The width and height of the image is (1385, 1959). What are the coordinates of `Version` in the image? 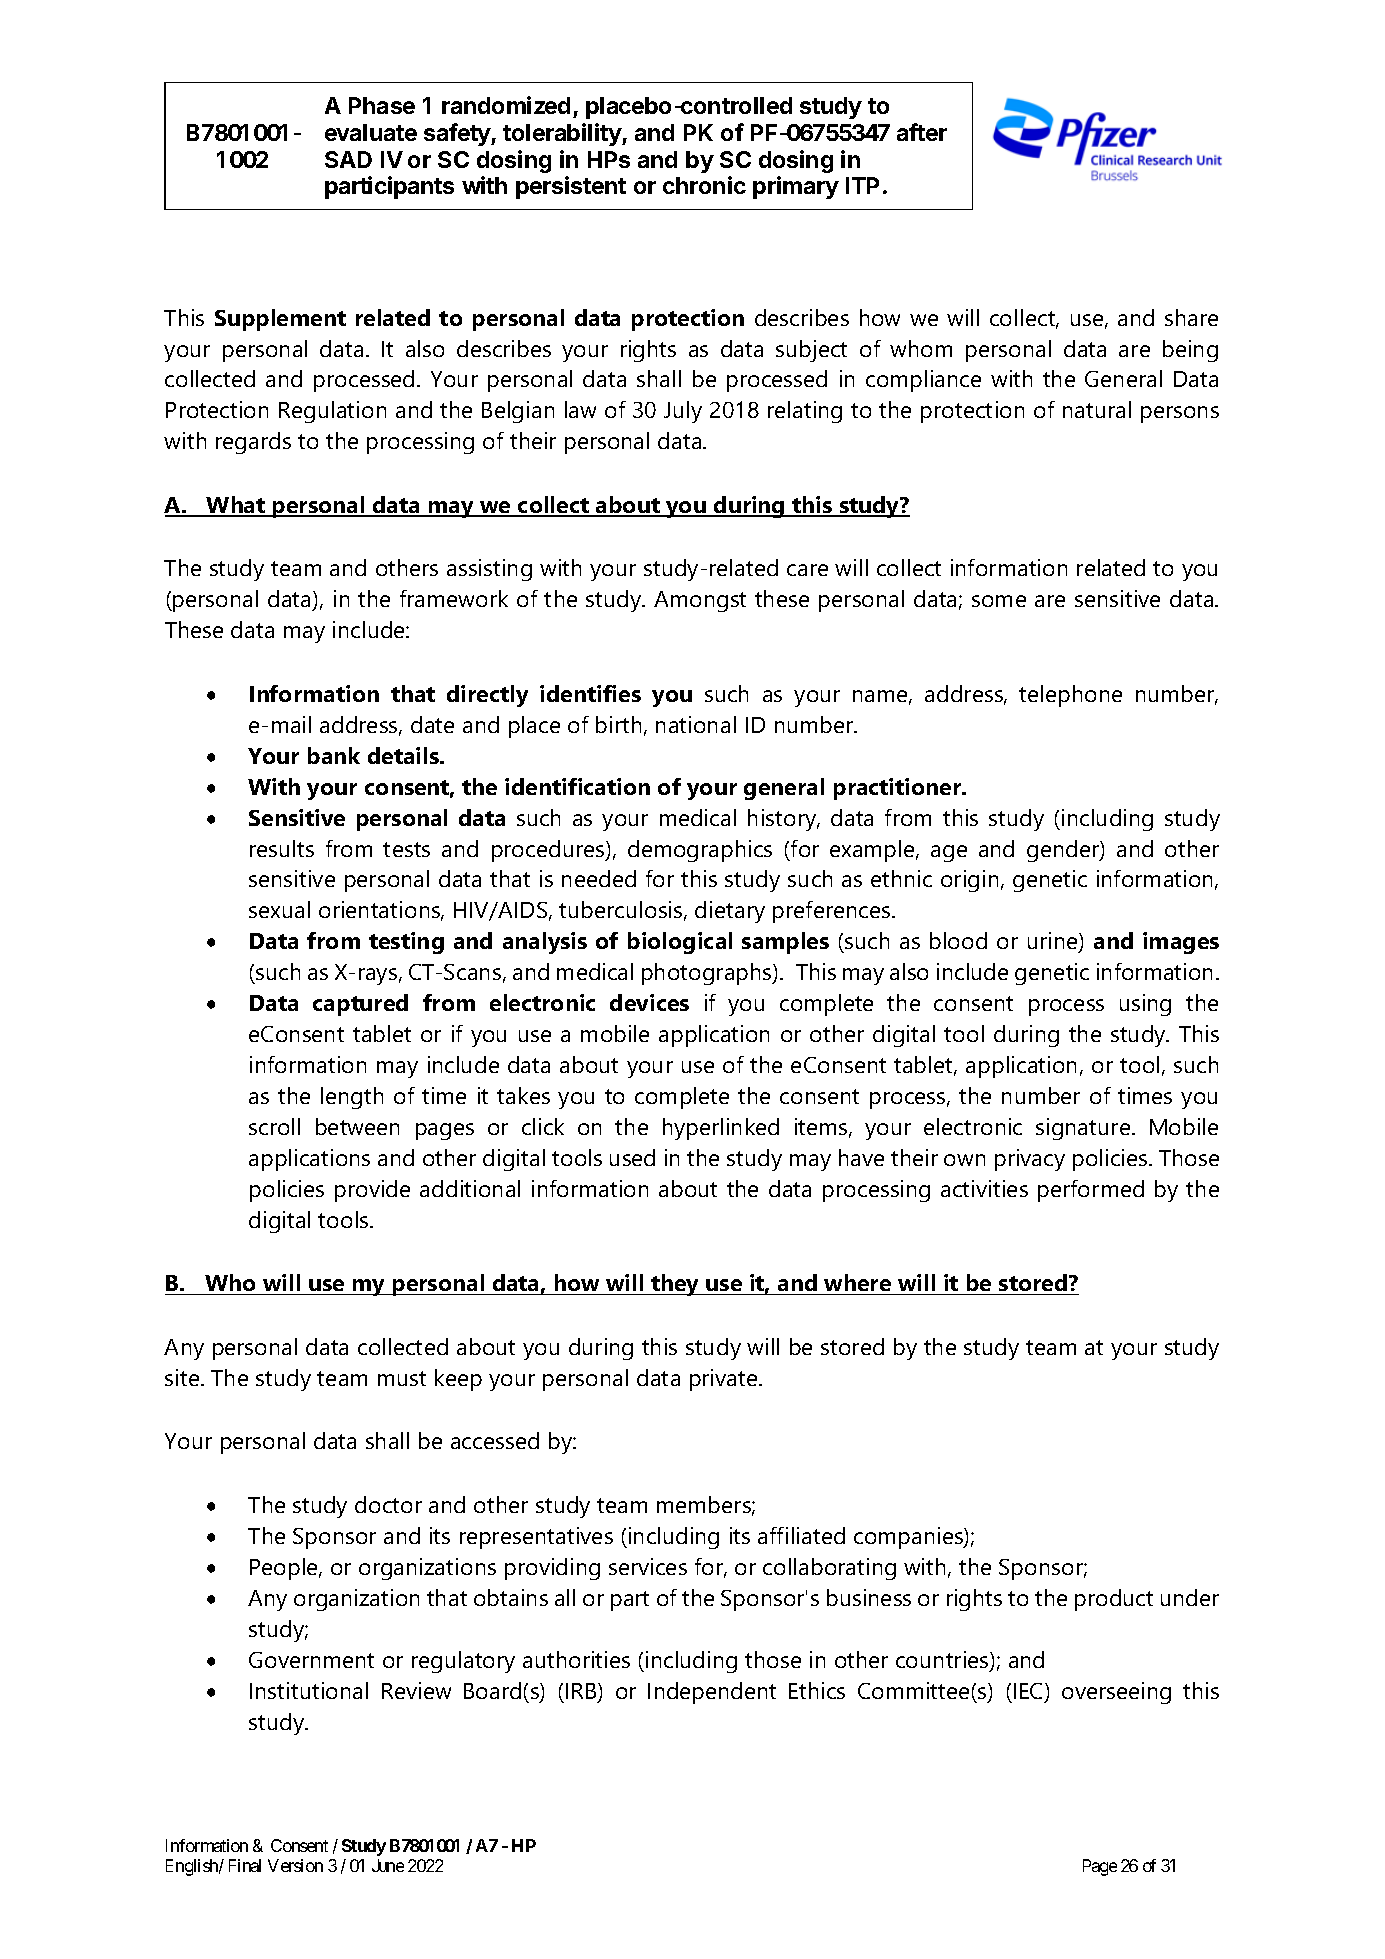 It's located at (295, 1865).
